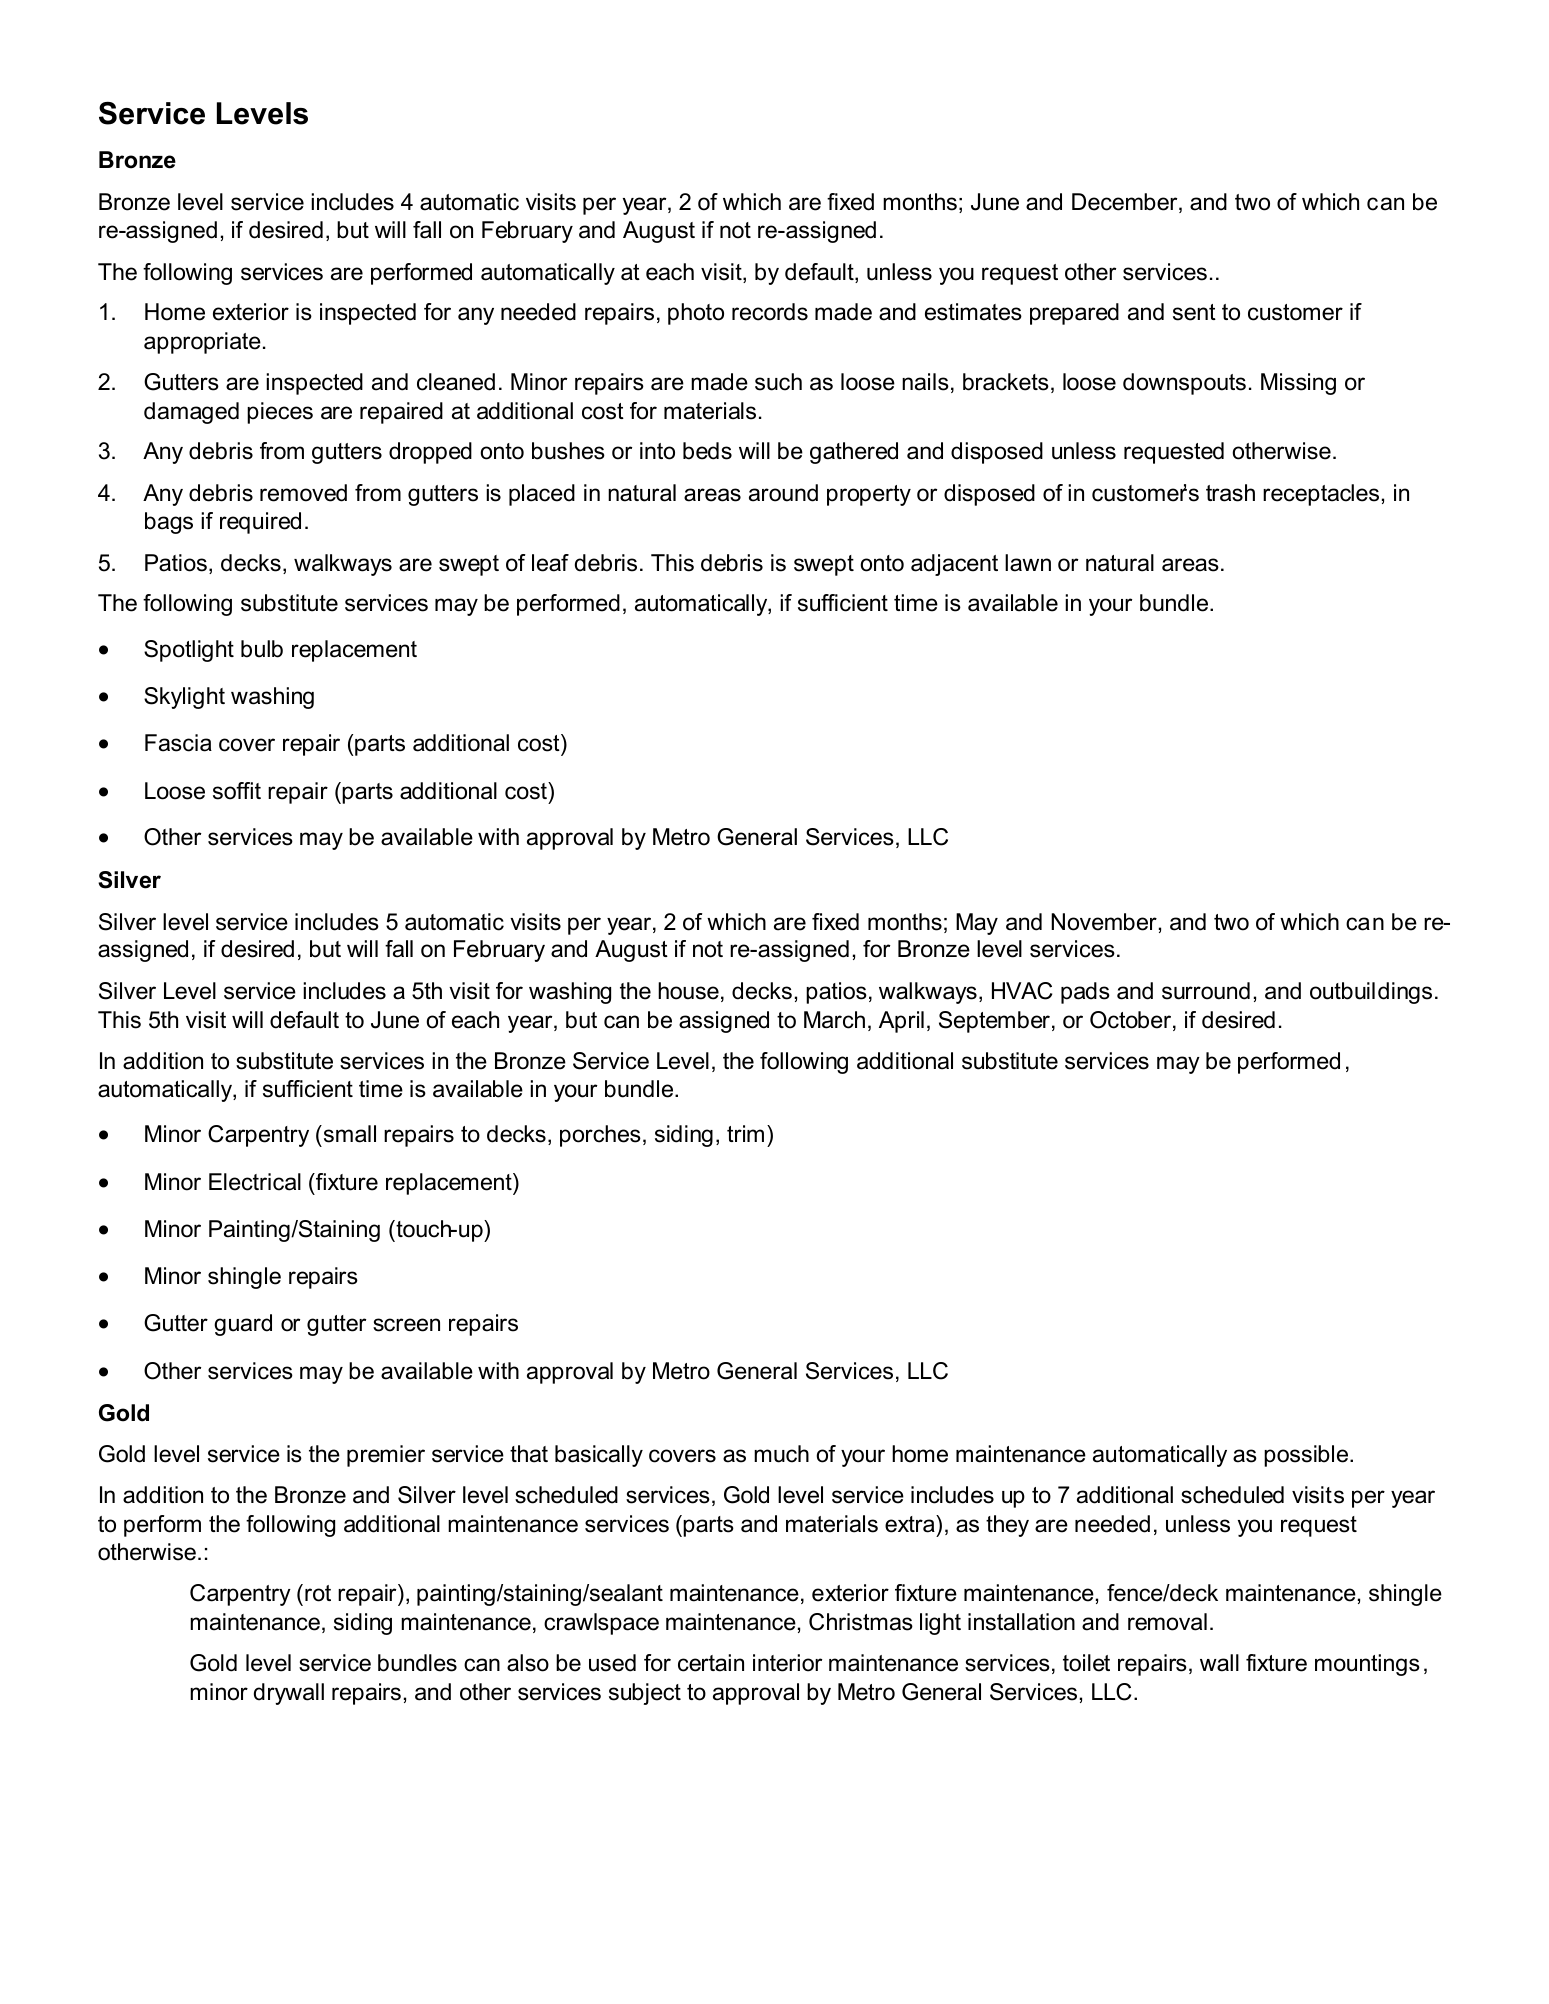 The height and width of the screenshot is (2004, 1549). Describe the element at coordinates (1167, 1622) in the screenshot. I see `removal` at that location.
